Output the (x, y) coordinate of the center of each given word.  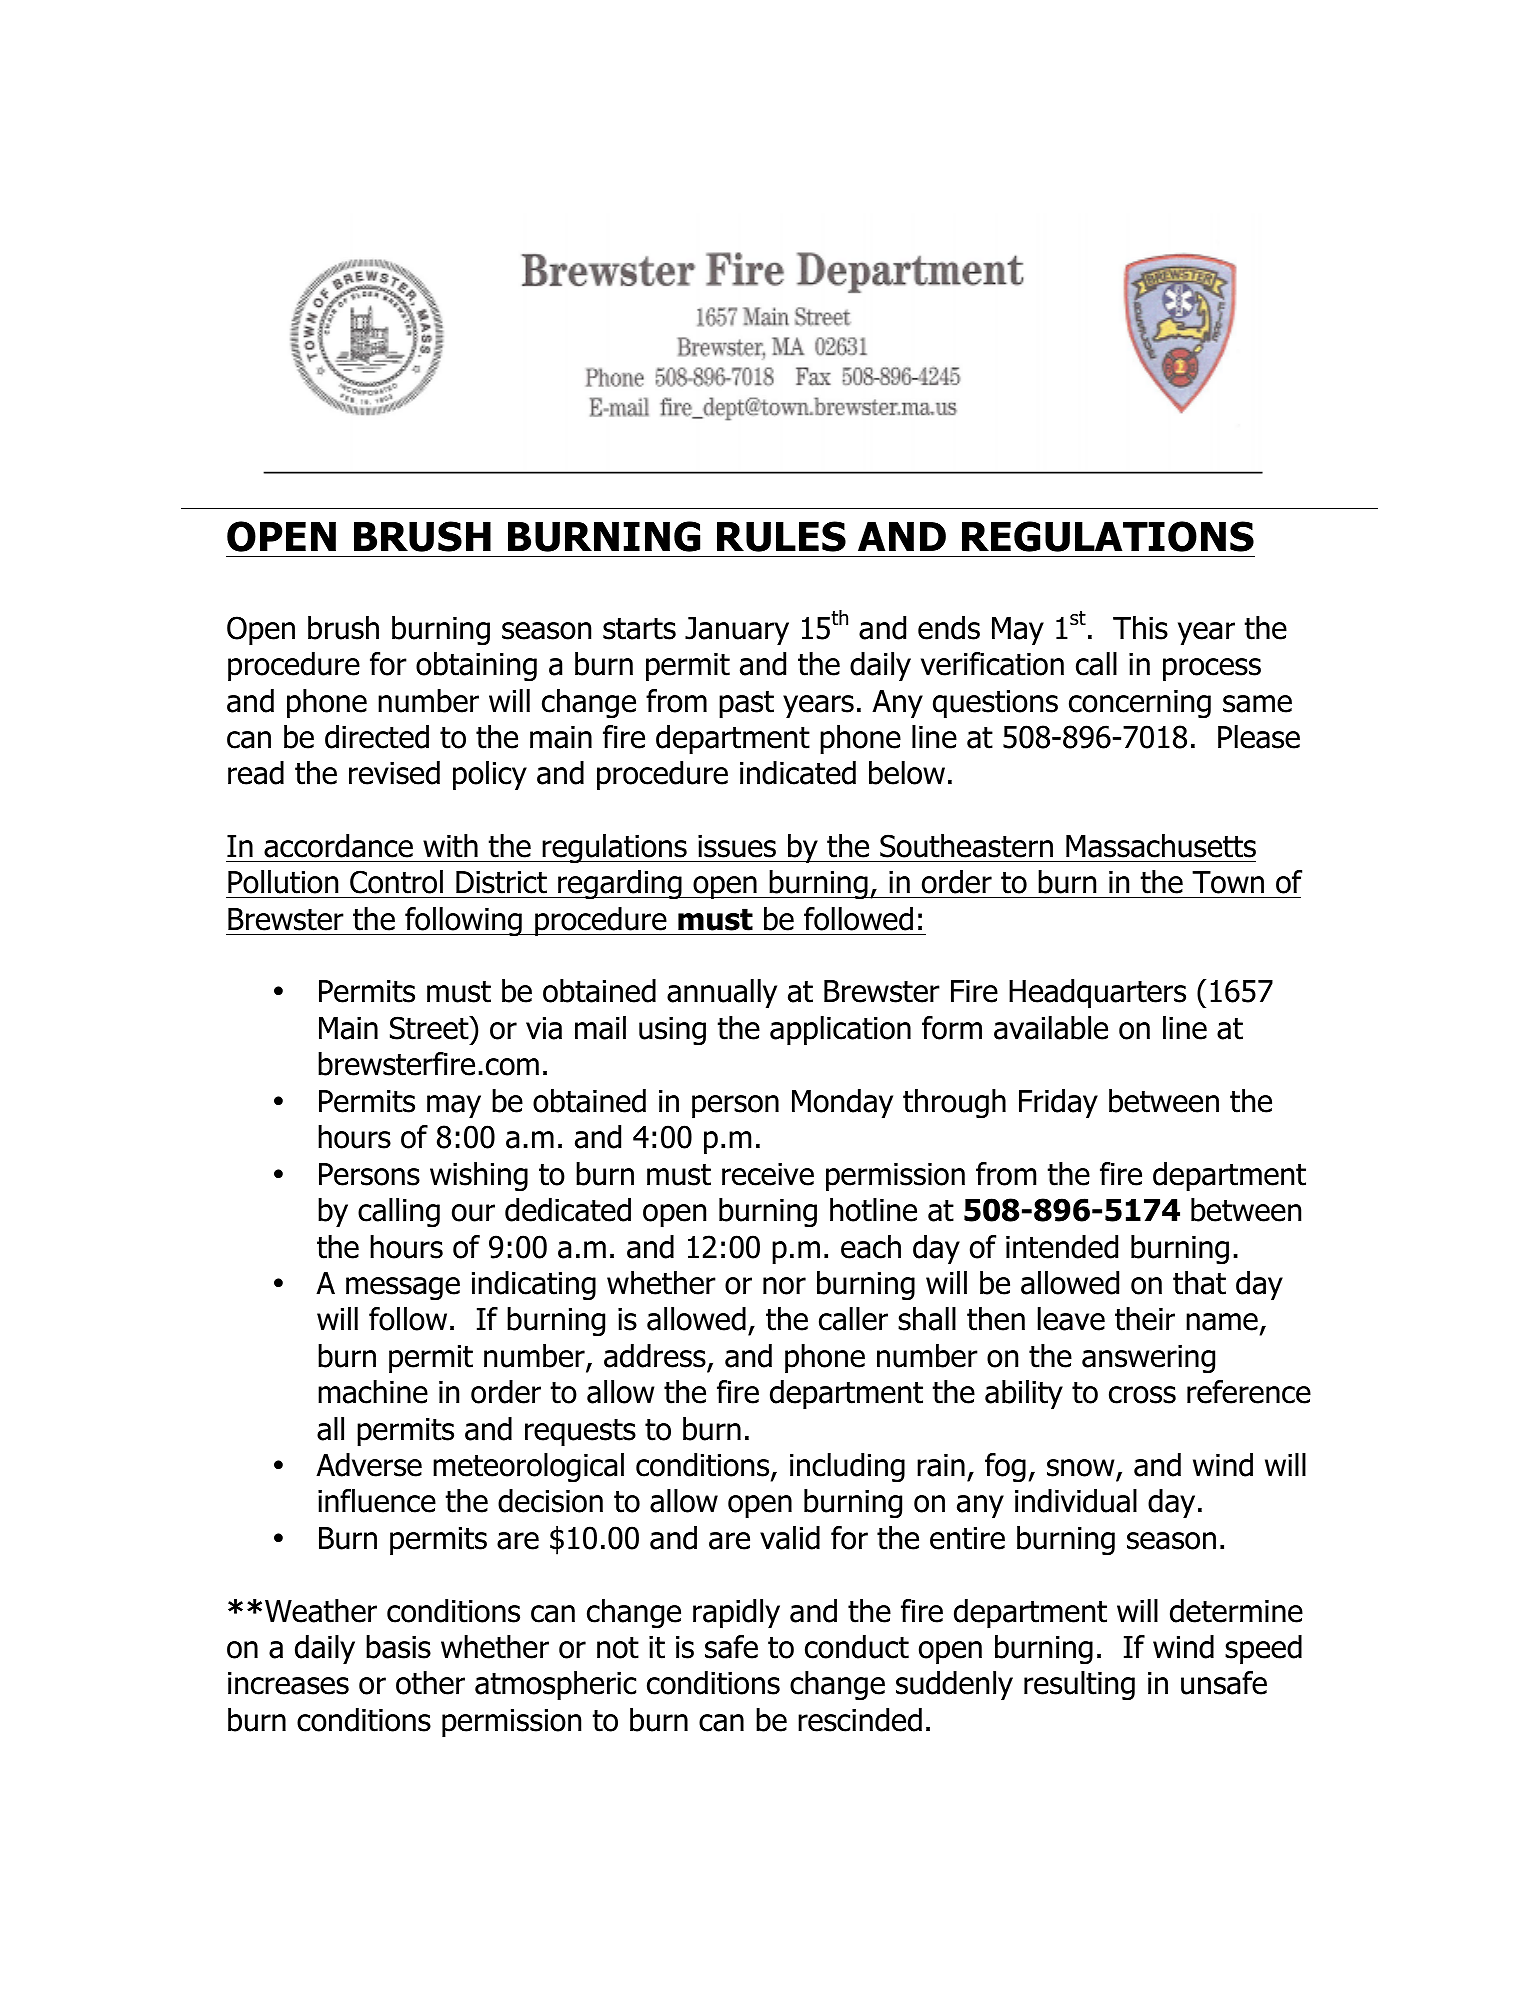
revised (394, 773)
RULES (781, 536)
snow (1080, 1468)
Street (430, 1028)
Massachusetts (1161, 846)
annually (722, 993)
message (403, 1289)
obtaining (476, 667)
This (1140, 628)
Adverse (369, 1465)
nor (784, 1286)
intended (1062, 1247)
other (430, 1683)
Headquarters (1097, 993)
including (847, 1468)
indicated (798, 773)
